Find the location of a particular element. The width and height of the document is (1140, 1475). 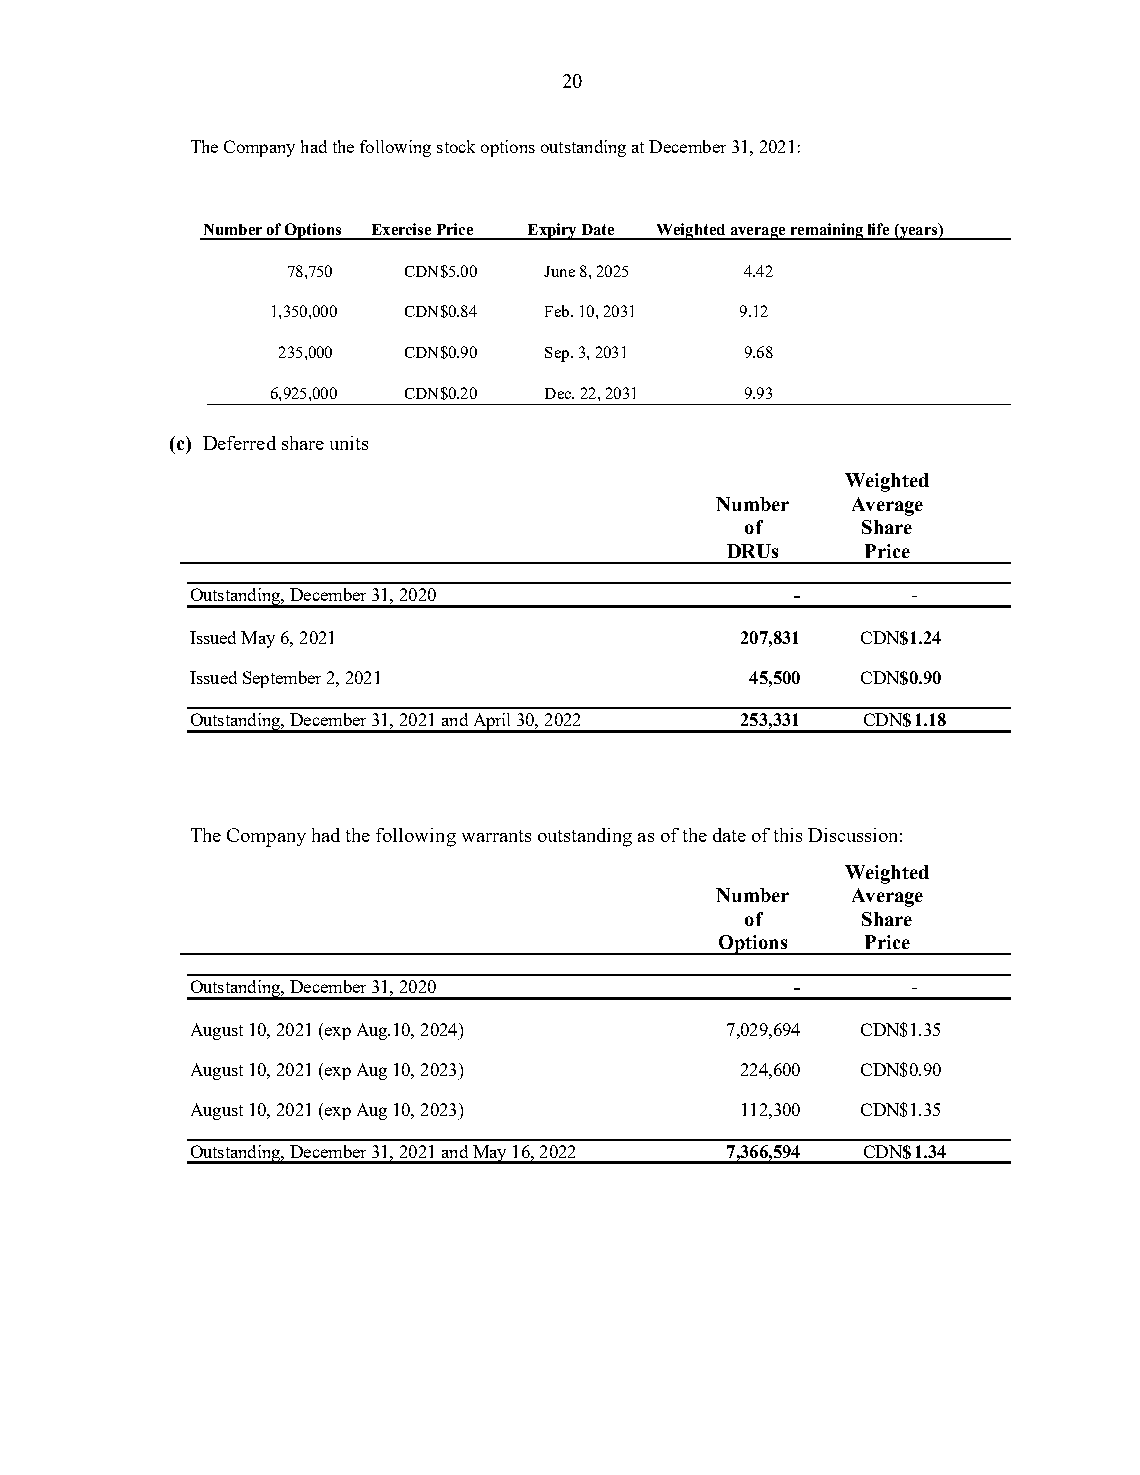

stock is located at coordinates (456, 146).
